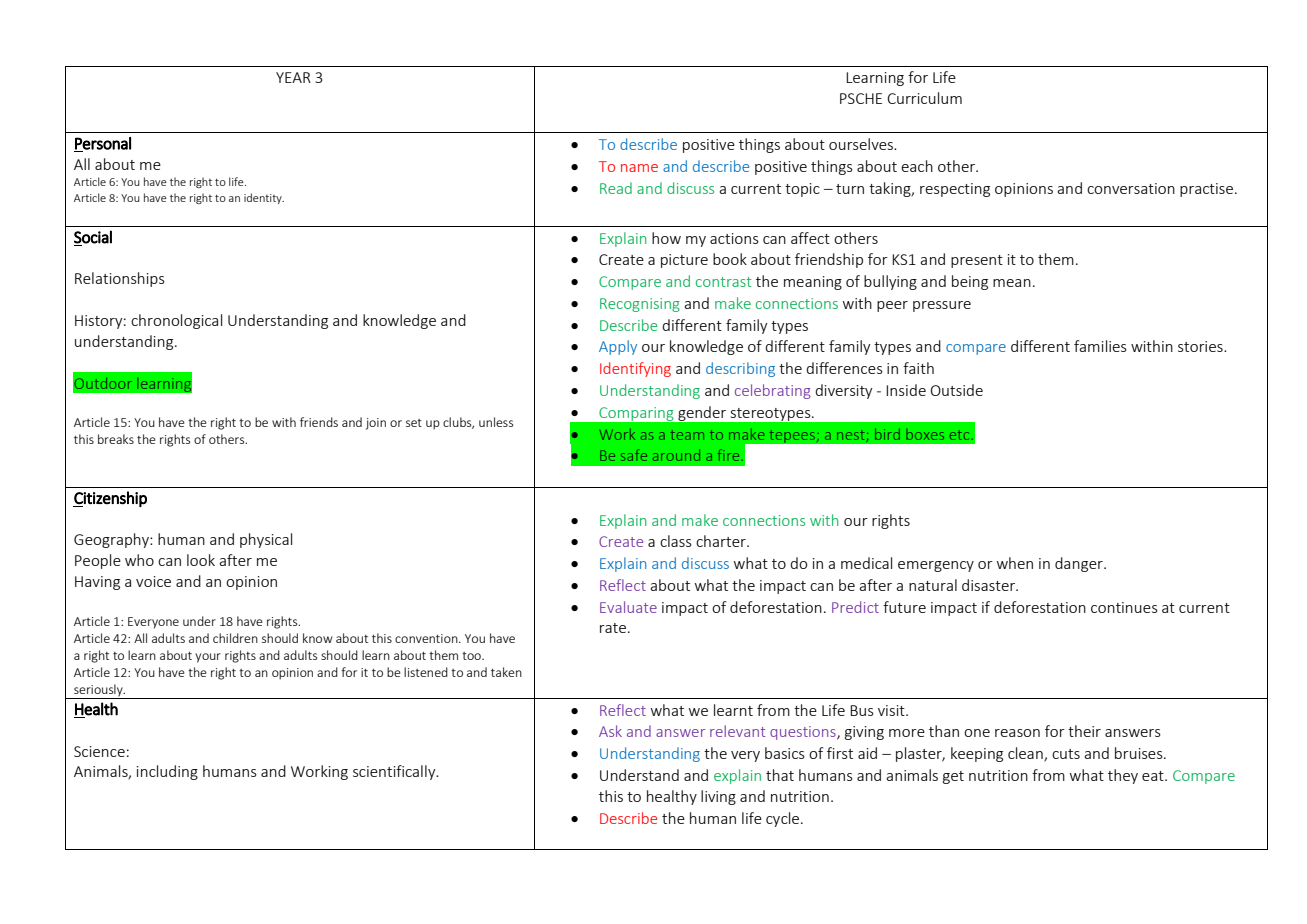 The height and width of the image is (924, 1307). Describe the element at coordinates (924, 98) in the image. I see `Curriculum` at that location.
